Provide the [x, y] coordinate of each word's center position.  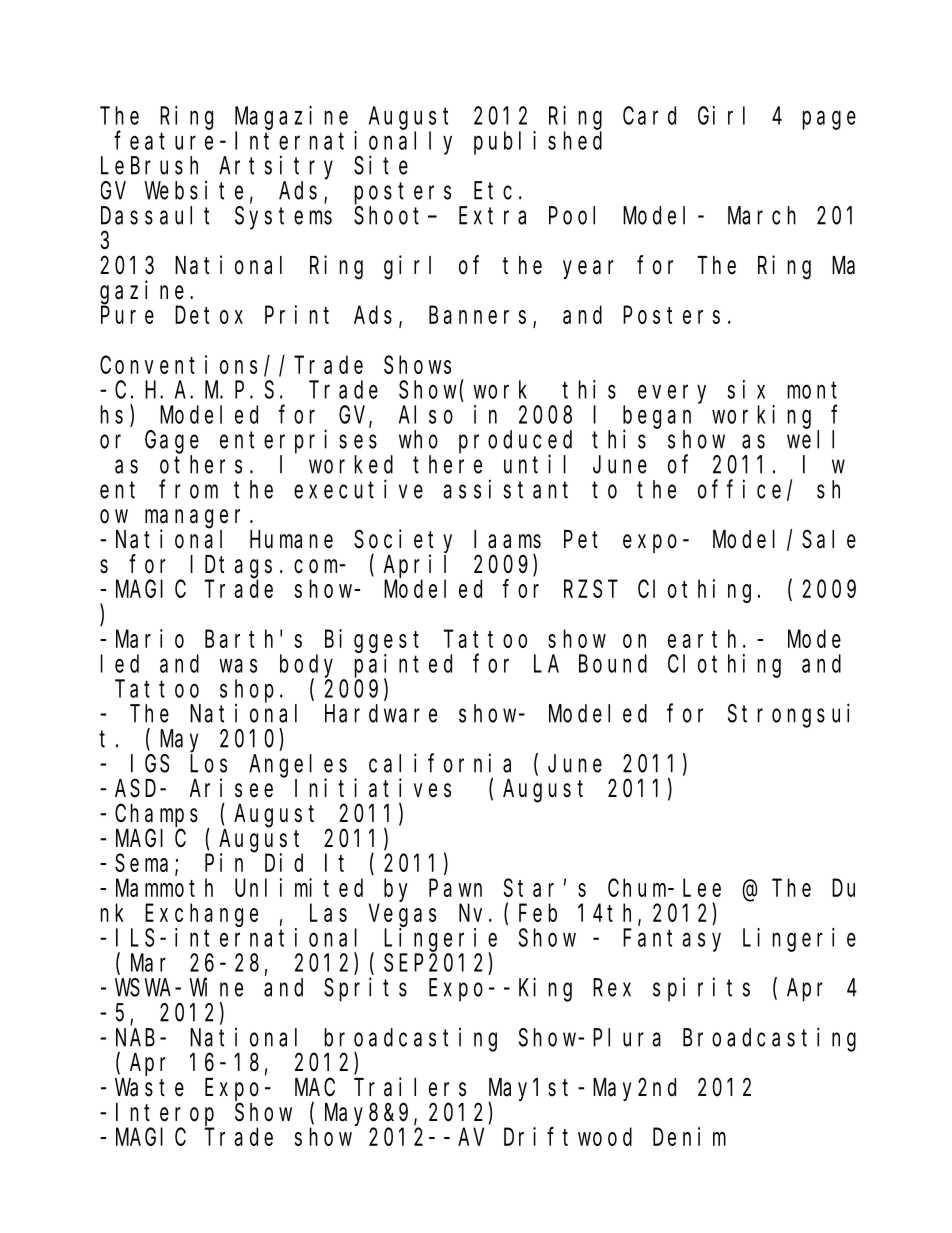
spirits [701, 990]
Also [426, 414]
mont [812, 390]
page [829, 120]
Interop [165, 1115]
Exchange [201, 915]
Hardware [381, 713]
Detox [209, 315]
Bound [613, 663]
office [739, 489]
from [188, 489]
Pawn [455, 888]
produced [515, 442]
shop [247, 691]
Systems [283, 218]
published [538, 143]
